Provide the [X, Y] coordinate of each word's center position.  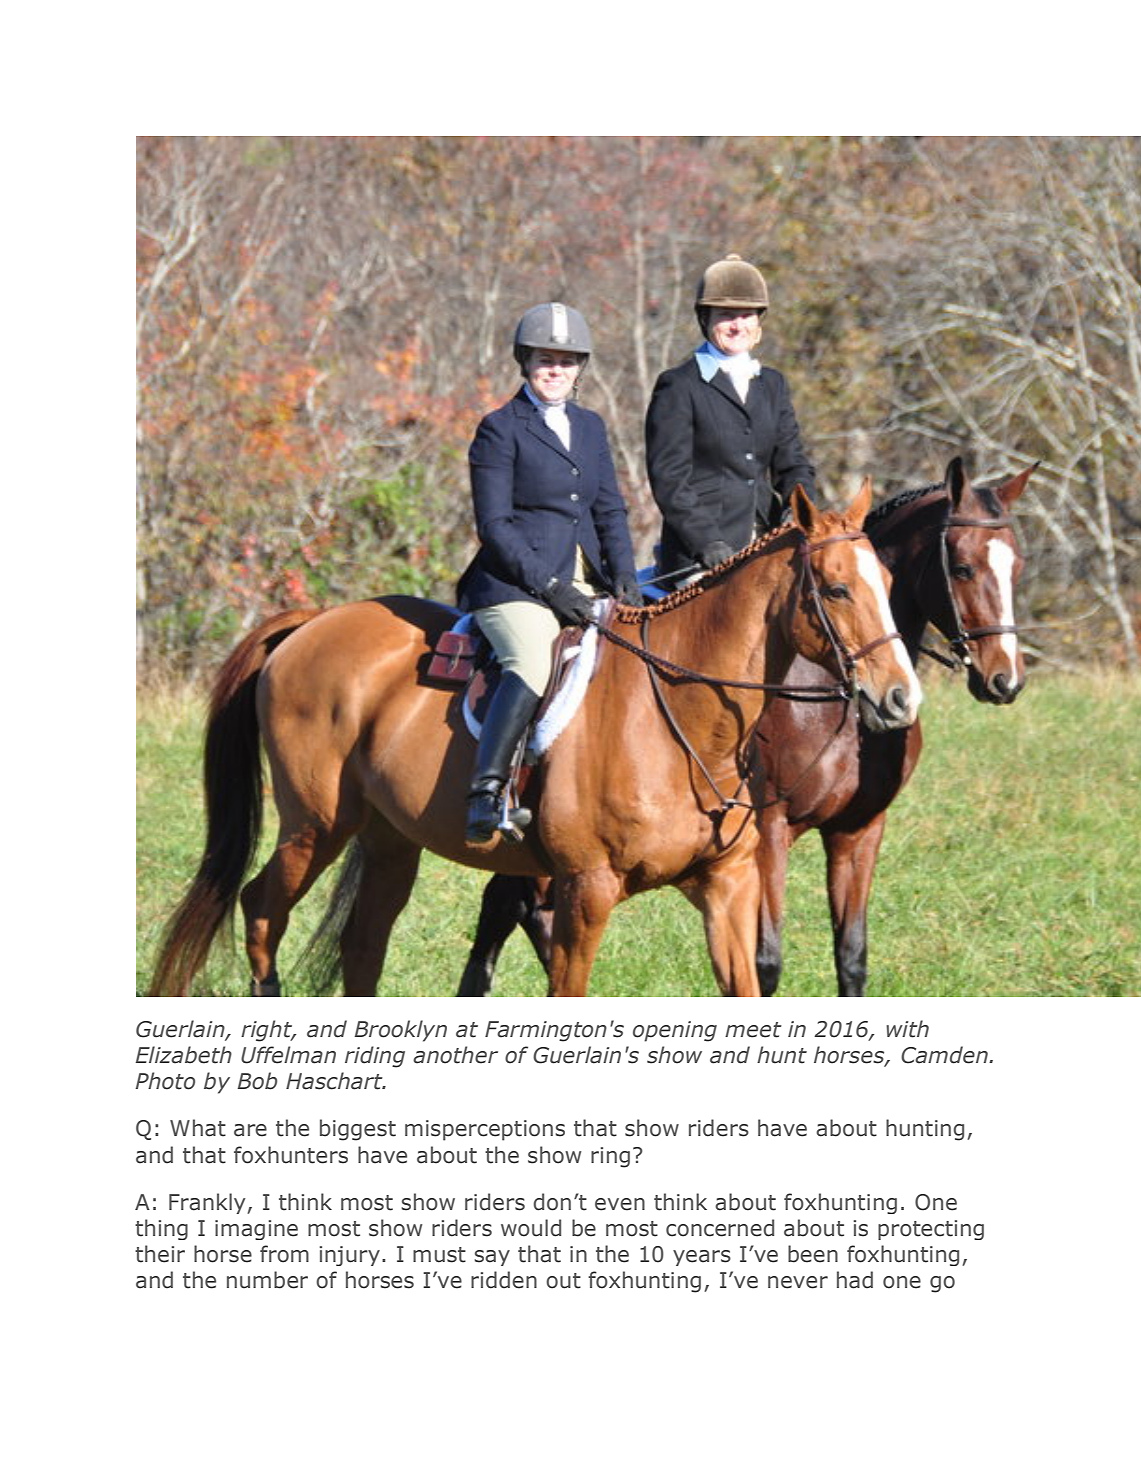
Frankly [208, 1203]
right [268, 1031]
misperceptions [485, 1130]
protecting [931, 1230]
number [267, 1280]
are [250, 1130]
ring [610, 1157]
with [907, 1029]
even [620, 1204]
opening [675, 1031]
